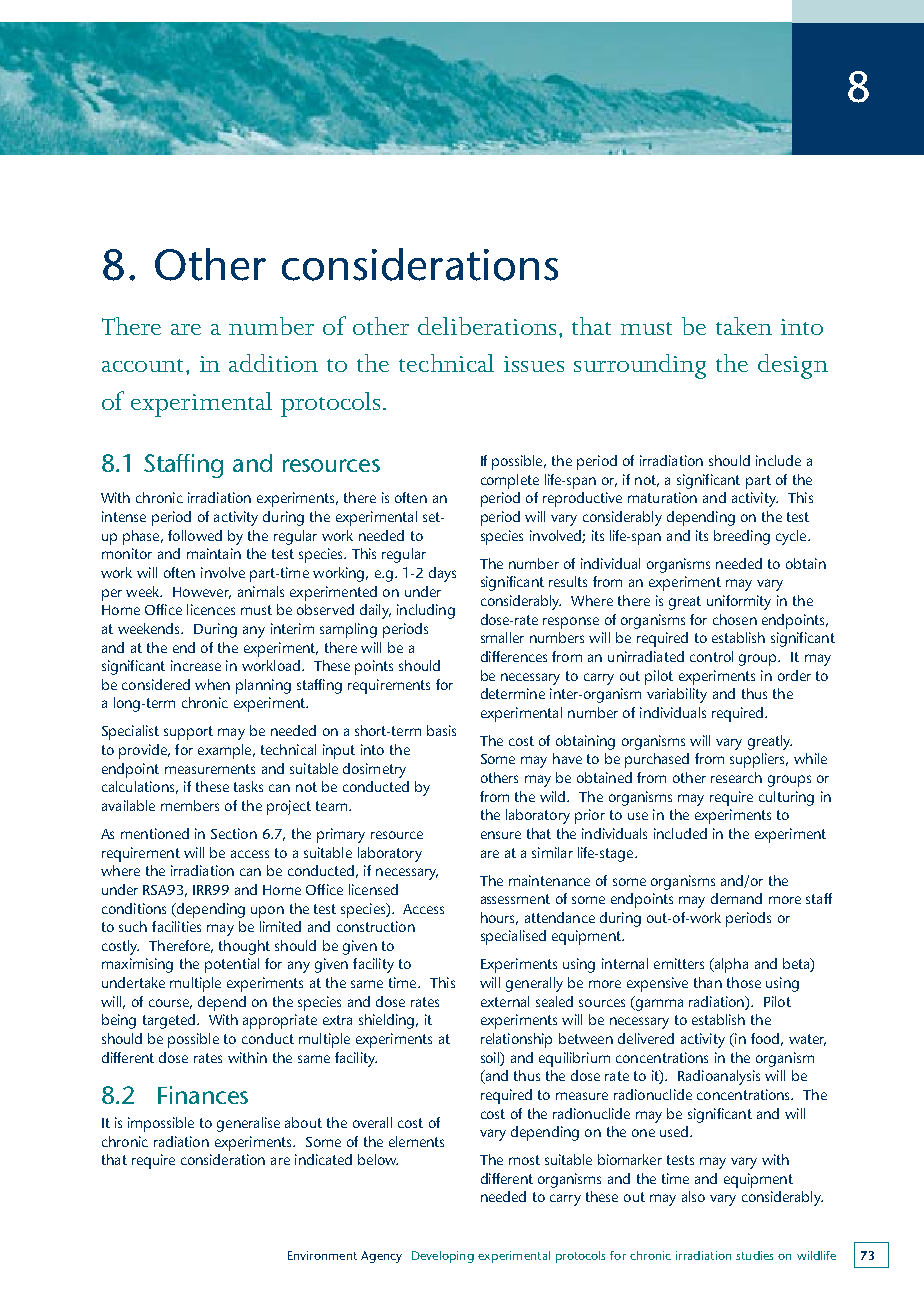  Describe the element at coordinates (322, 1255) in the screenshot. I see `Environment` at that location.
